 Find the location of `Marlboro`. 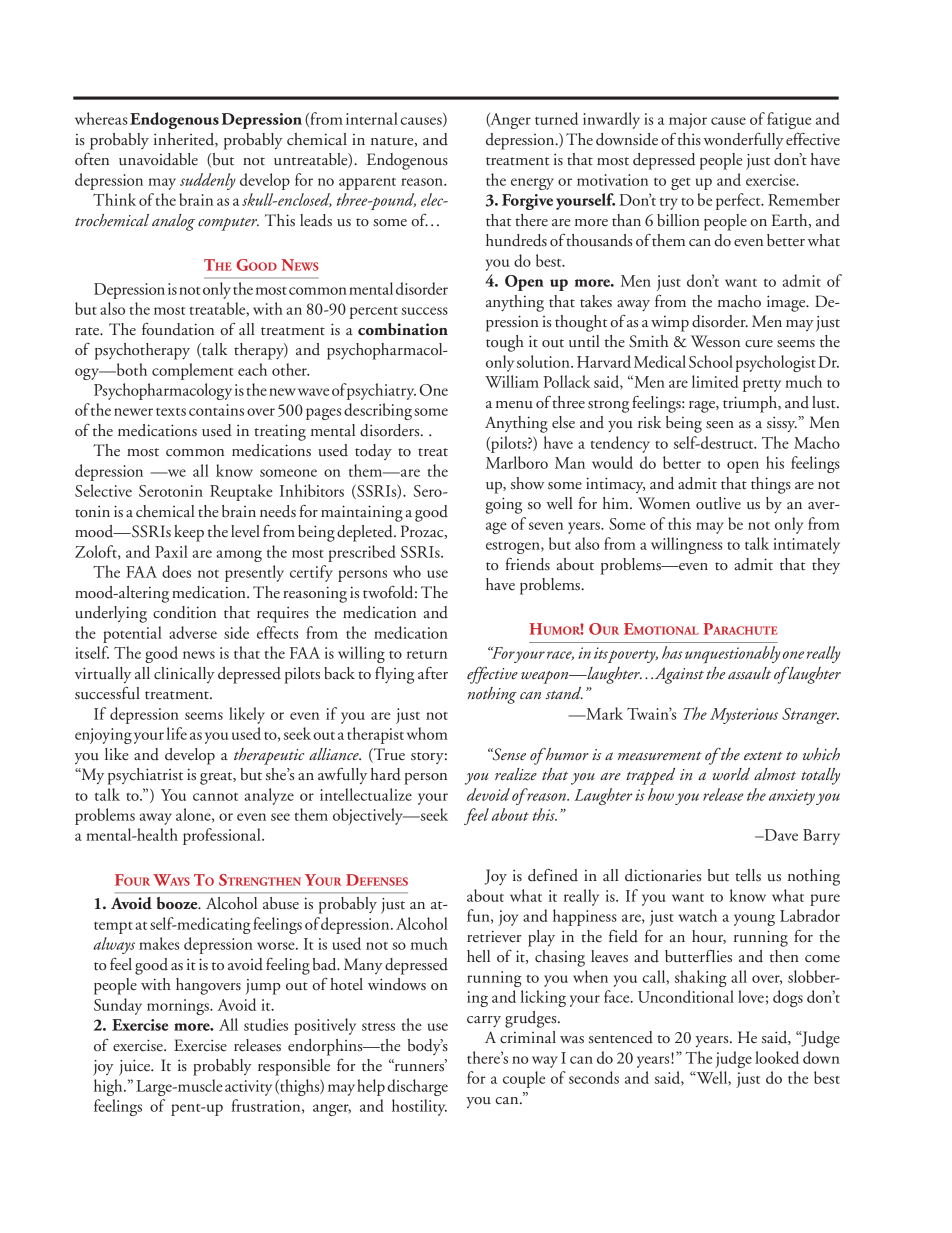

Marlboro is located at coordinates (517, 462).
